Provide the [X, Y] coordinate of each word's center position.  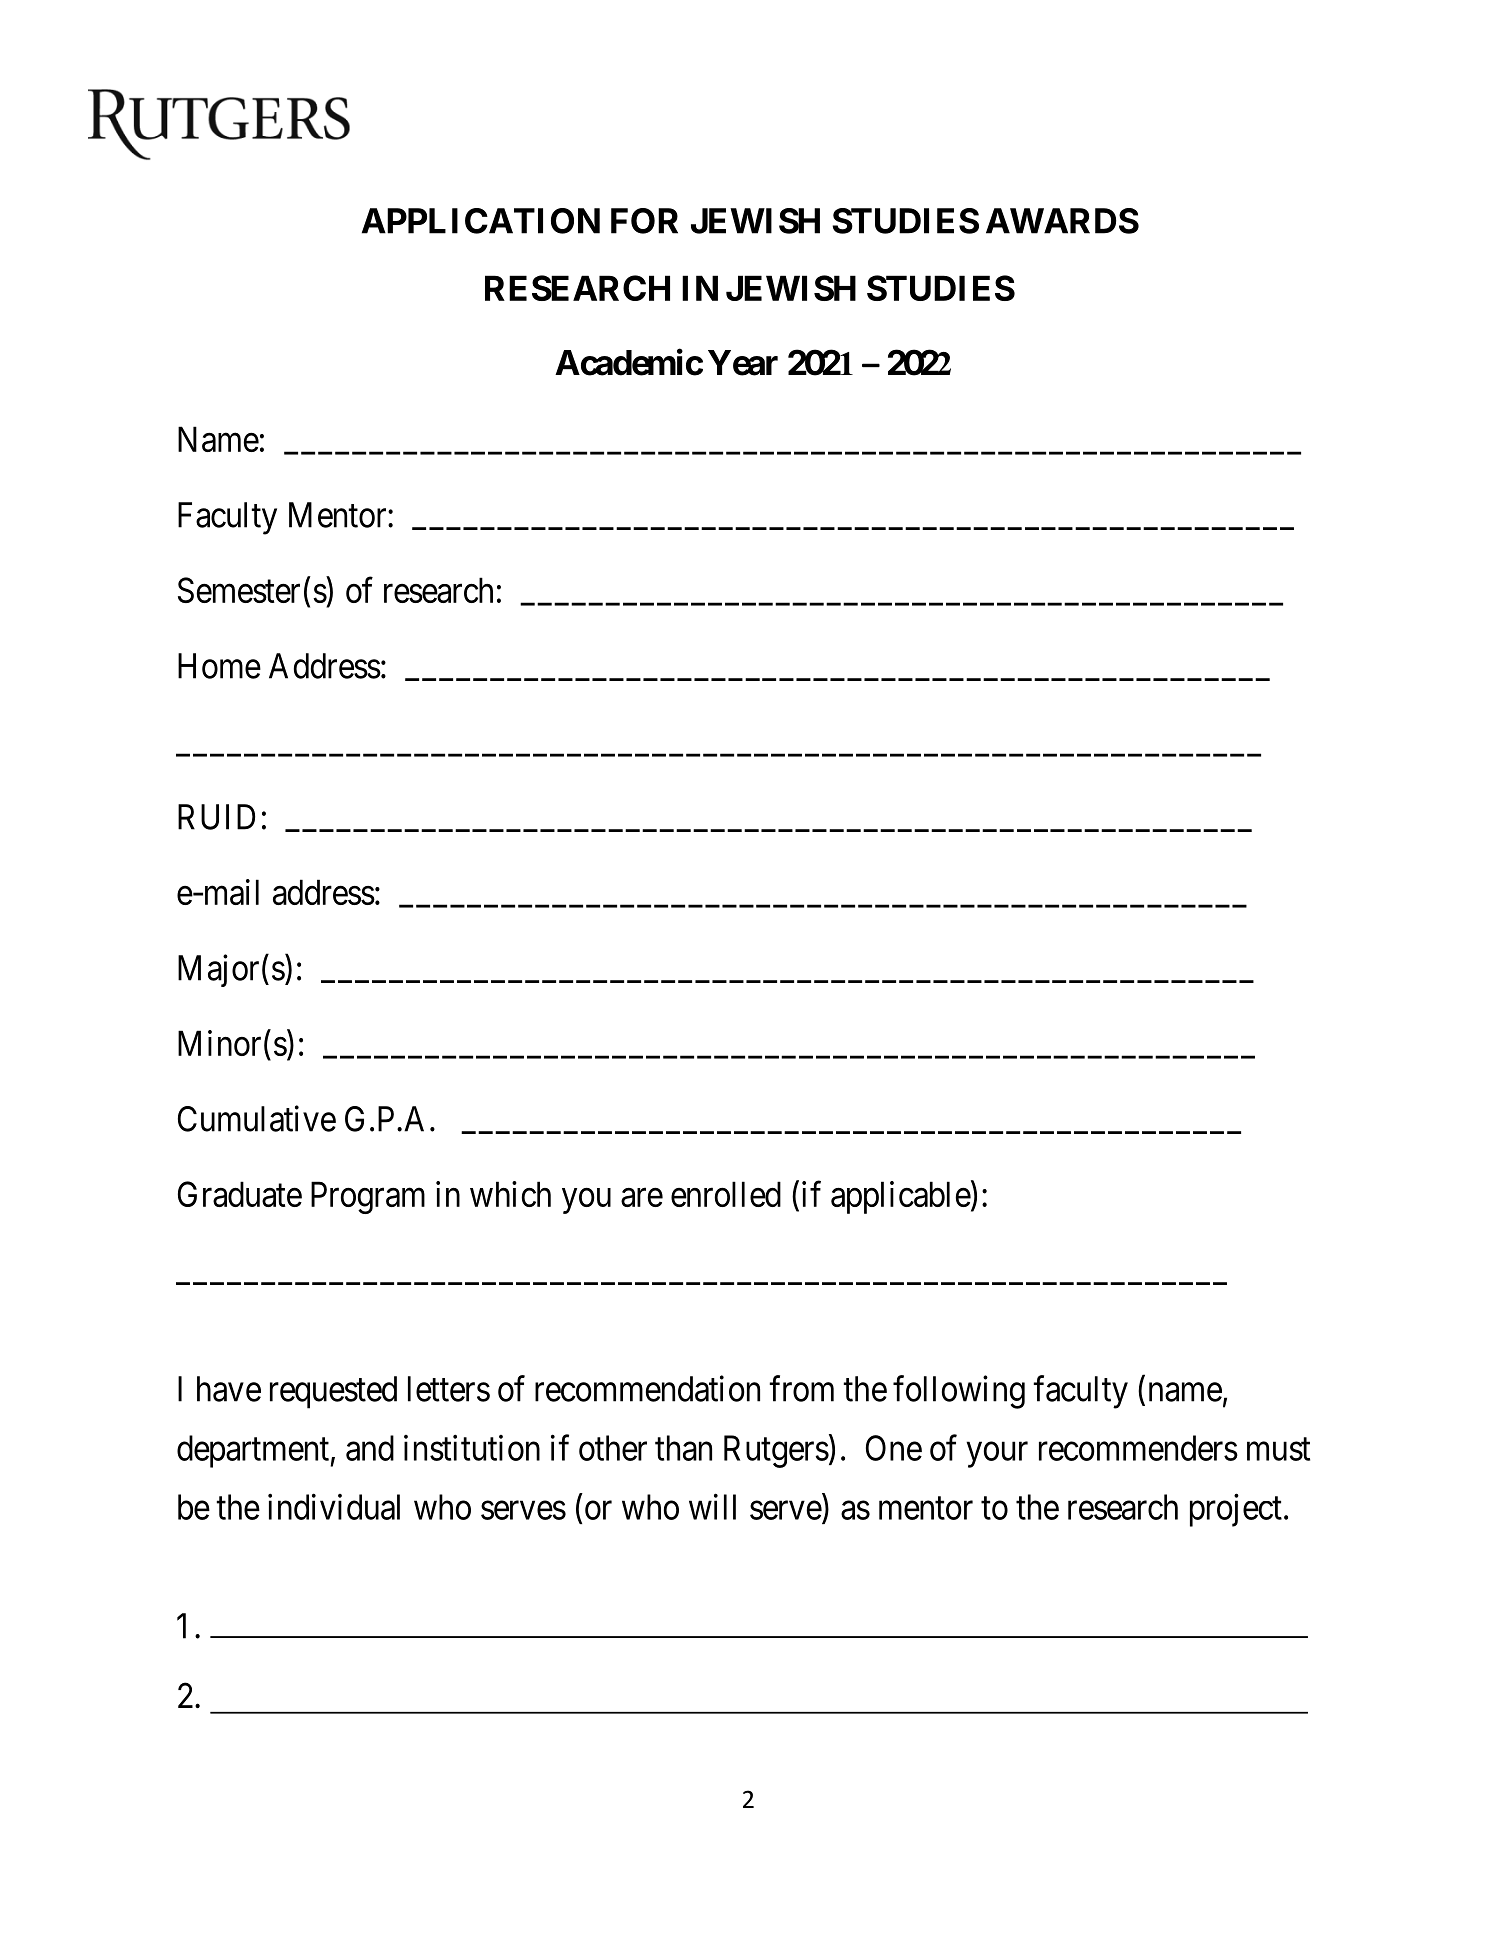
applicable [901, 1197]
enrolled [726, 1194]
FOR [644, 221]
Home [219, 666]
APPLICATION [481, 221]
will [712, 1507]
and [370, 1448]
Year [743, 363]
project [1236, 1510]
